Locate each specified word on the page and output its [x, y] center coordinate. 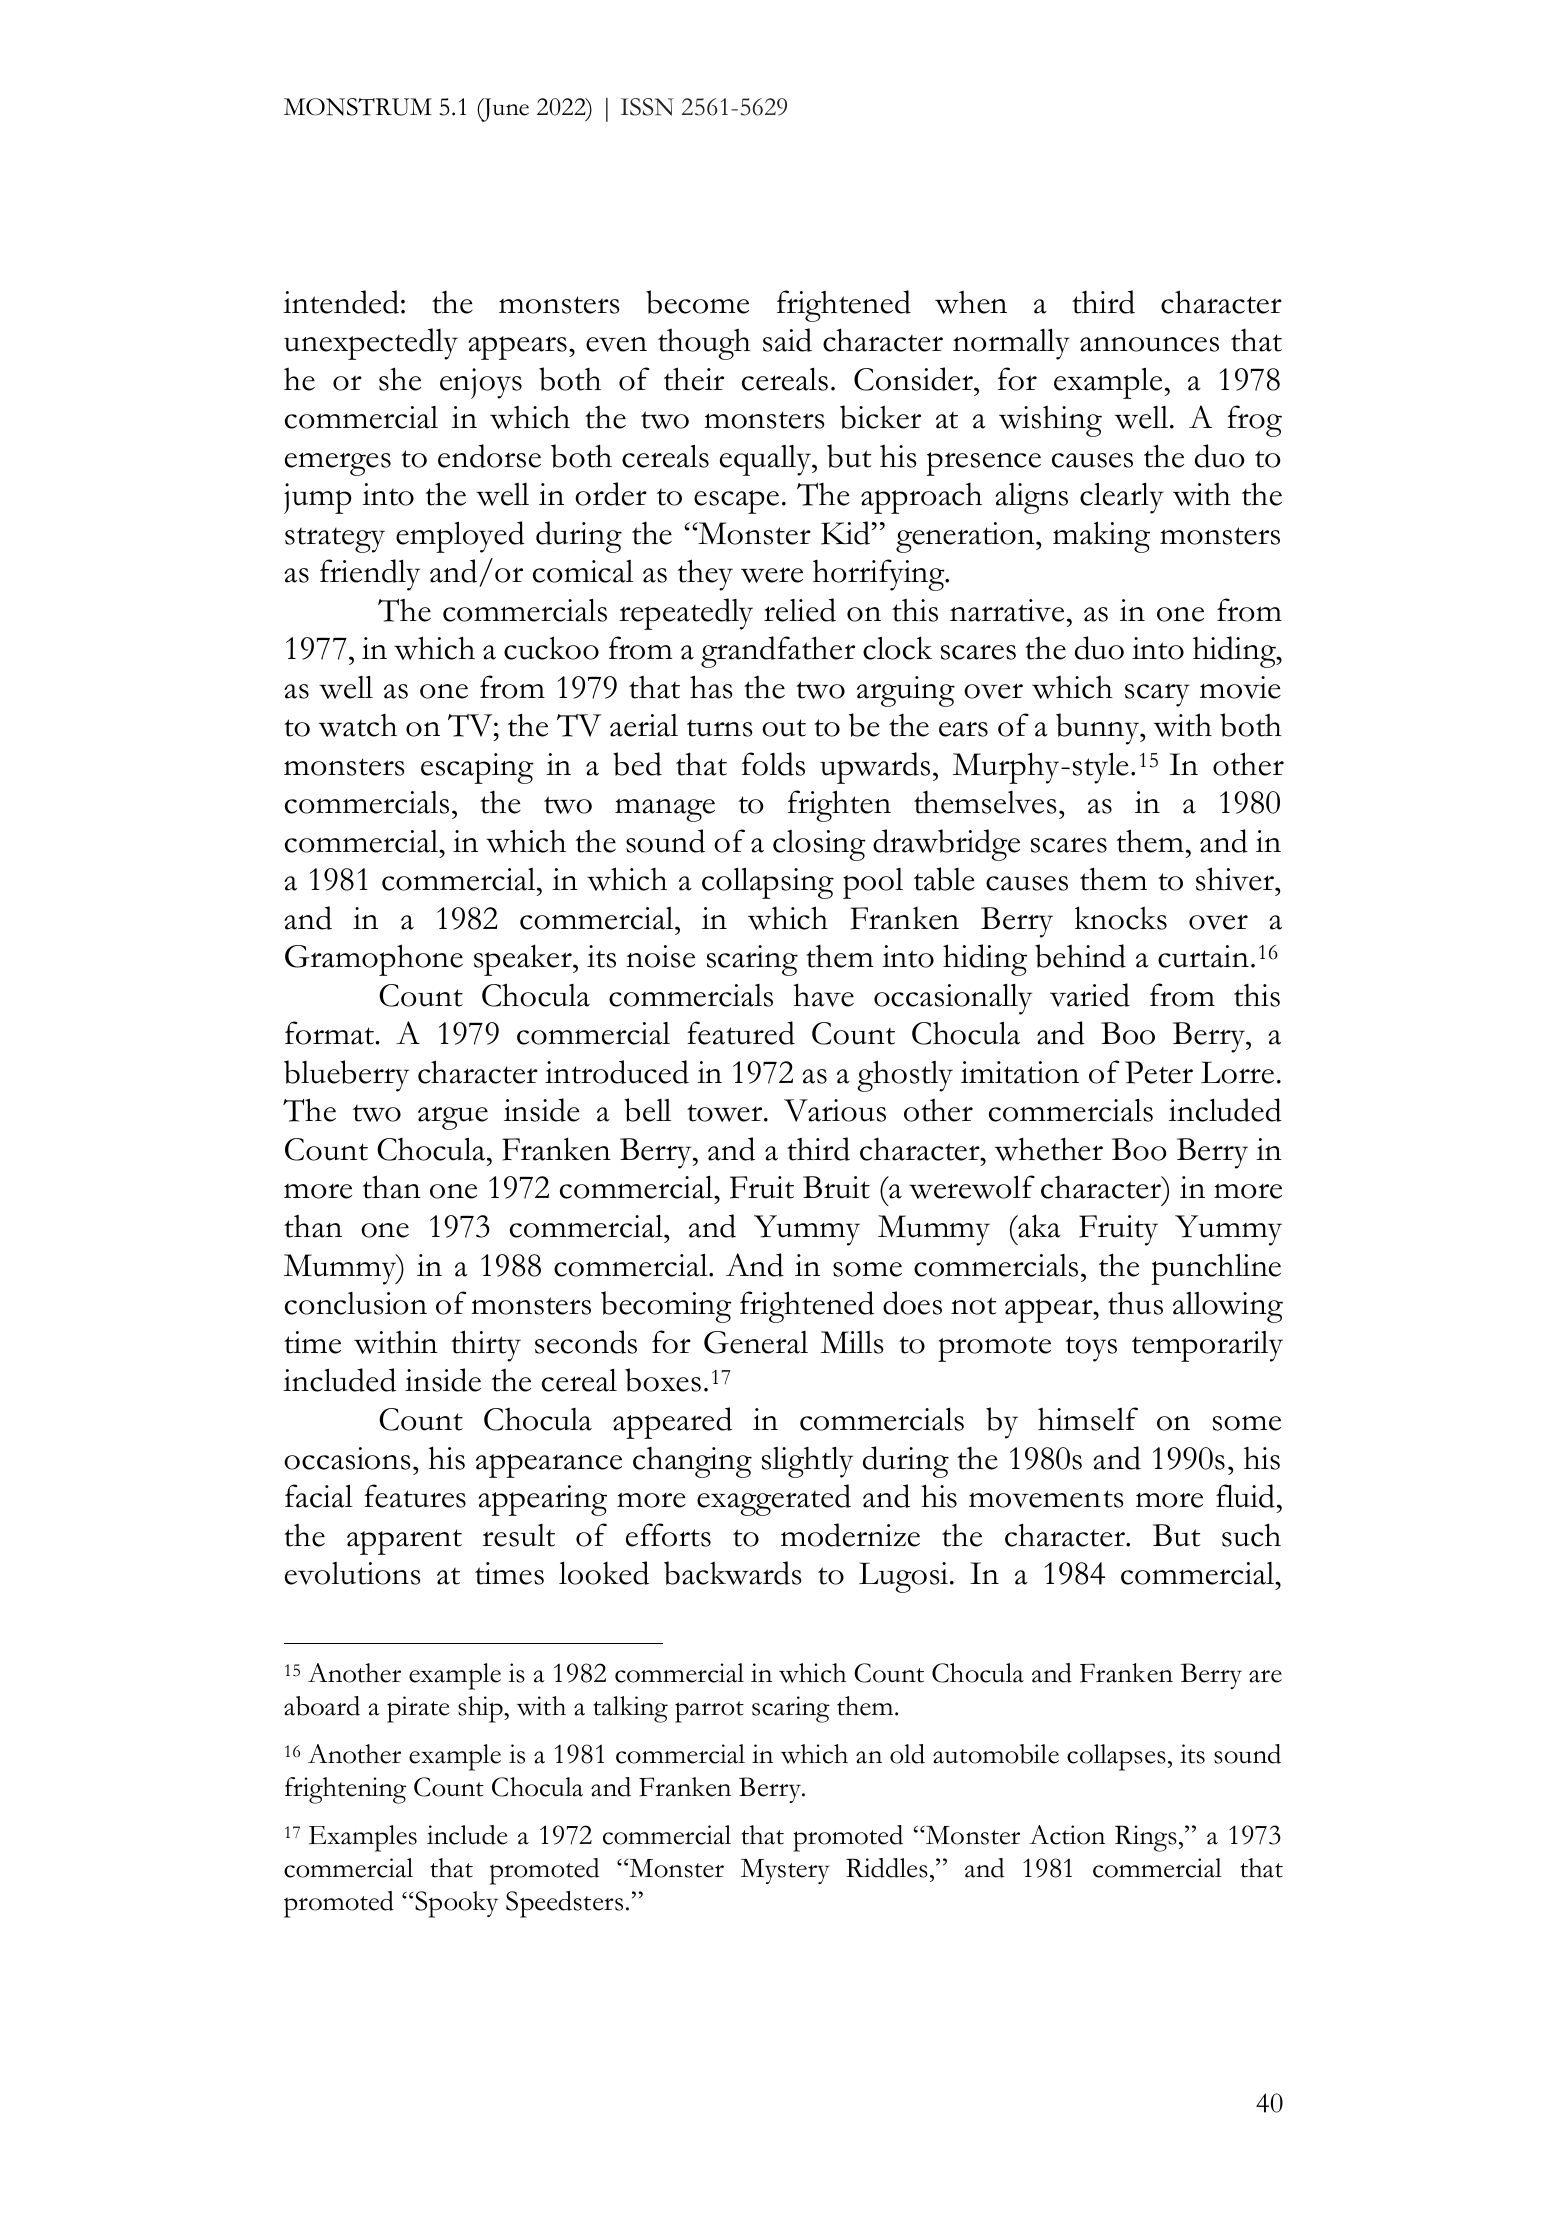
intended [341, 302]
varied [1090, 995]
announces [1149, 344]
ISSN [647, 107]
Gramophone [374, 960]
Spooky [456, 1904]
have [823, 995]
